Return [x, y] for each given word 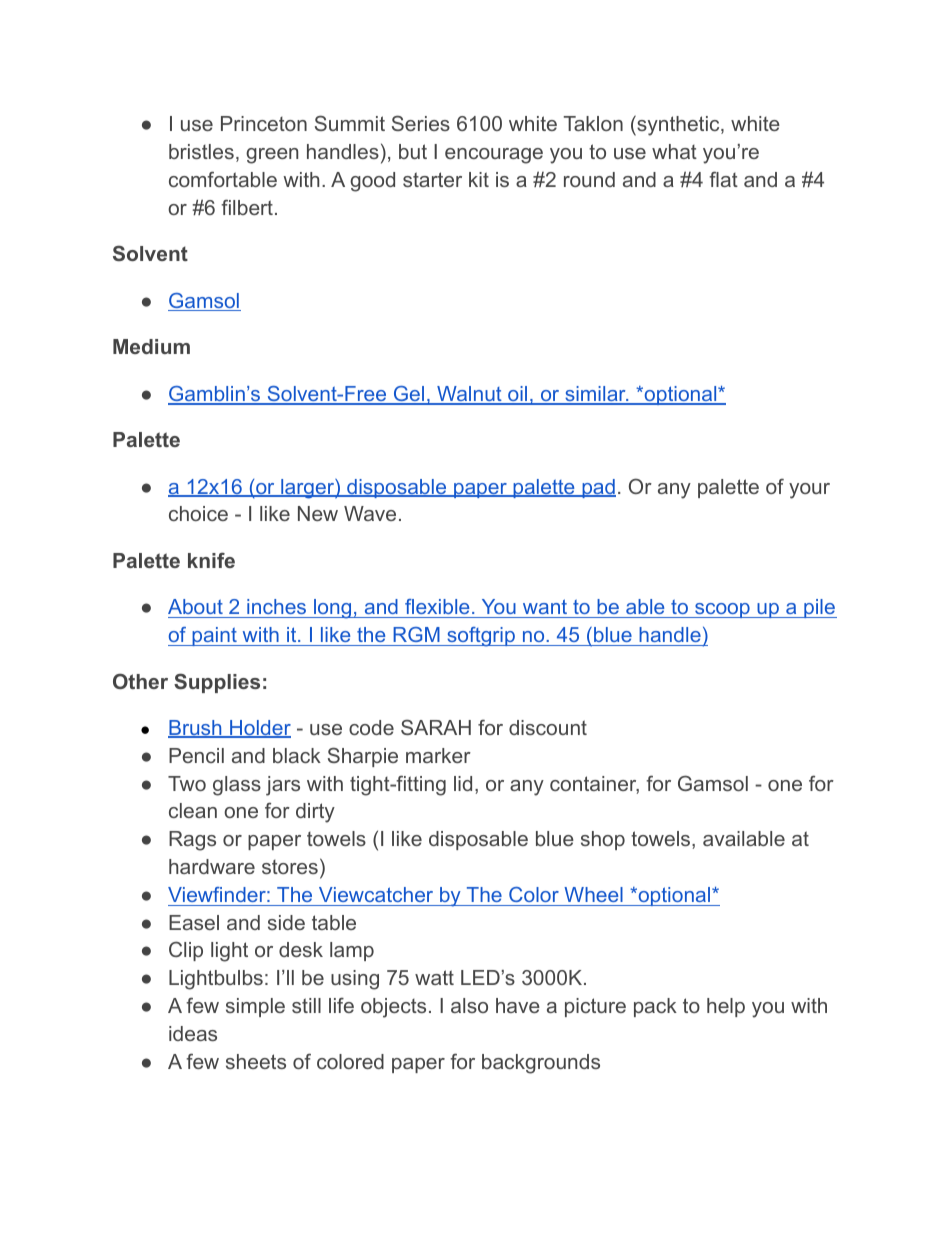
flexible [437, 606]
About [195, 606]
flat [723, 179]
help [726, 1007]
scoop [722, 610]
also [469, 1005]
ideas [193, 1033]
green [272, 156]
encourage [494, 156]
